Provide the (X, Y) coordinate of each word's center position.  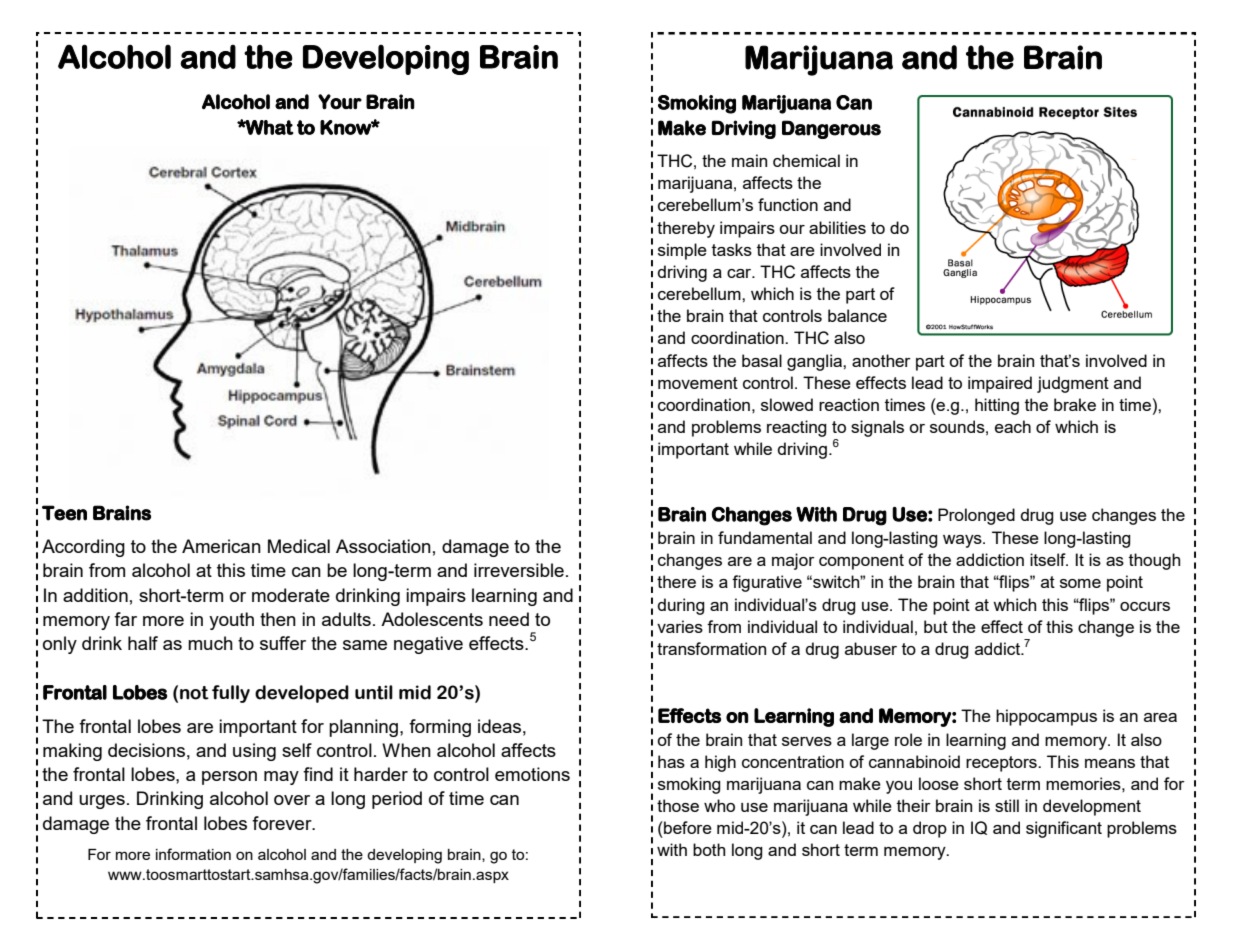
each (1013, 426)
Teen (64, 513)
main (749, 160)
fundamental (765, 537)
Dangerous (831, 129)
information (193, 854)
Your (340, 101)
